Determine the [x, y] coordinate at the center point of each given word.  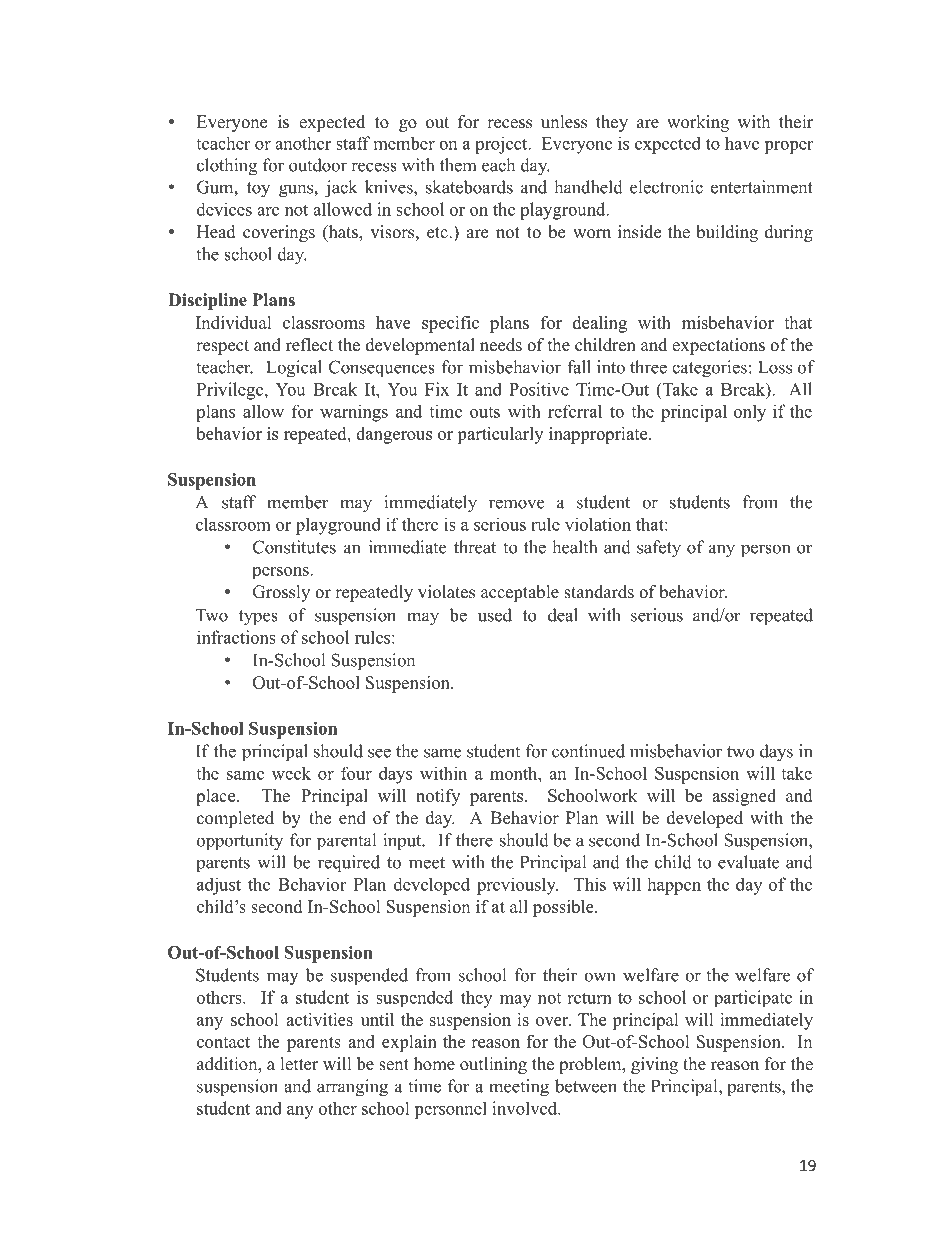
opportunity [240, 842]
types [258, 618]
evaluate [748, 862]
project [502, 145]
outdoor [318, 165]
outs [485, 412]
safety [659, 549]
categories [709, 369]
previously [517, 886]
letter [300, 1064]
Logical [294, 369]
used [495, 615]
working [698, 123]
